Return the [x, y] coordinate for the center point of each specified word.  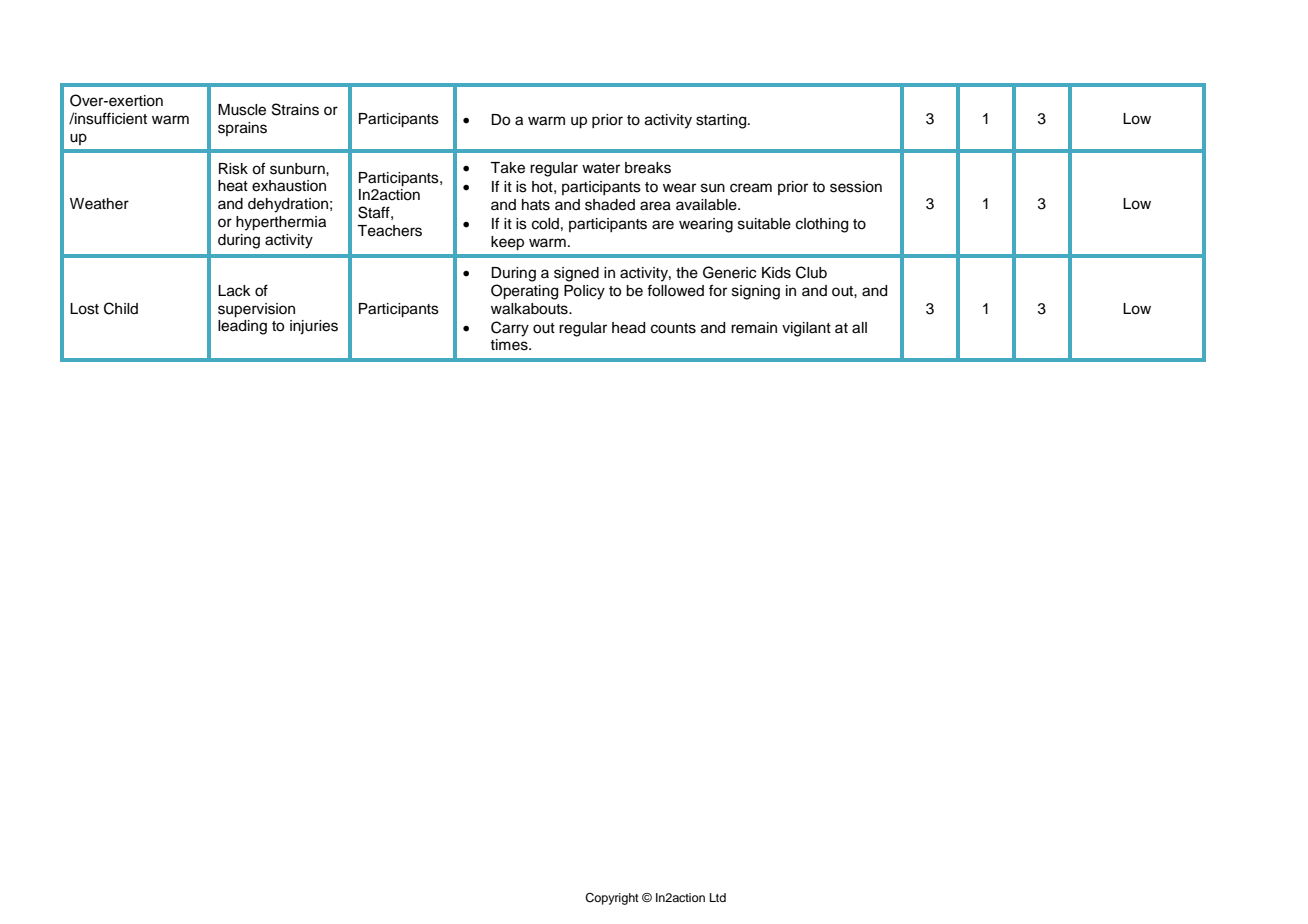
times [510, 345]
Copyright [612, 899]
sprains [242, 129]
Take [507, 168]
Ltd [718, 897]
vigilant [806, 329]
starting [722, 121]
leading [242, 327]
